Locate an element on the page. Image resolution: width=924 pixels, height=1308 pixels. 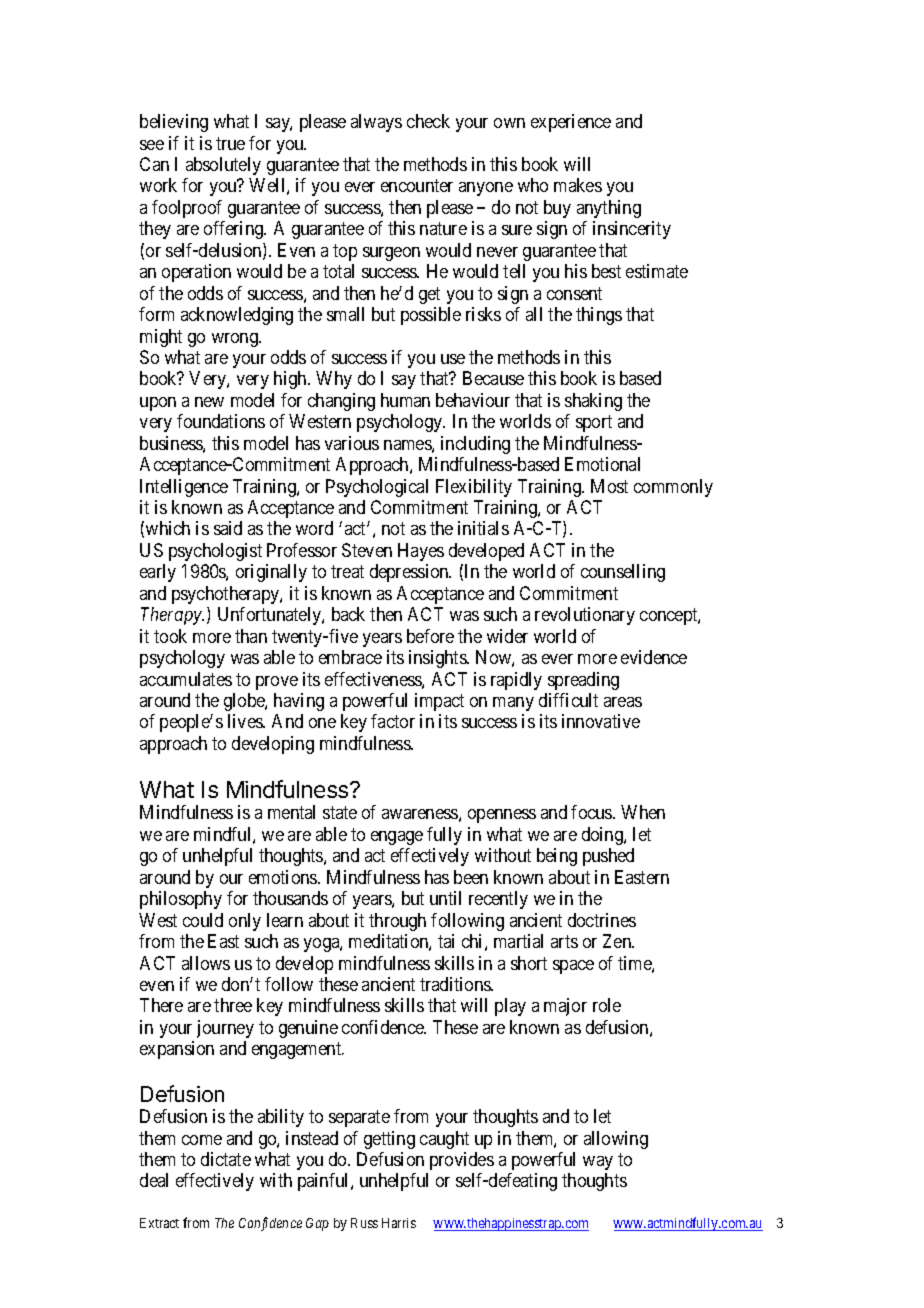
said is located at coordinates (228, 528).
